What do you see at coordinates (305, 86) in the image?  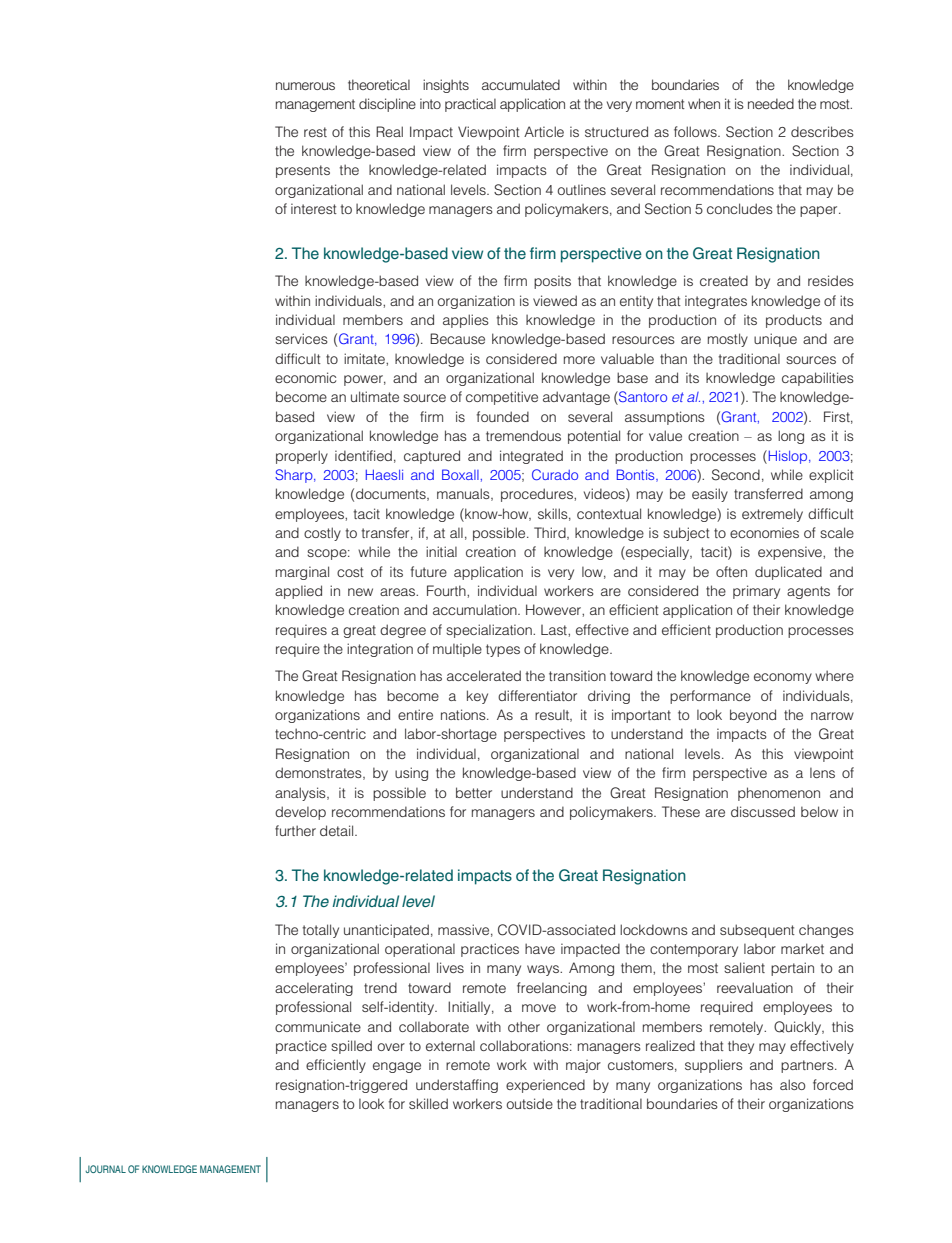 I see `numerous` at bounding box center [305, 86].
